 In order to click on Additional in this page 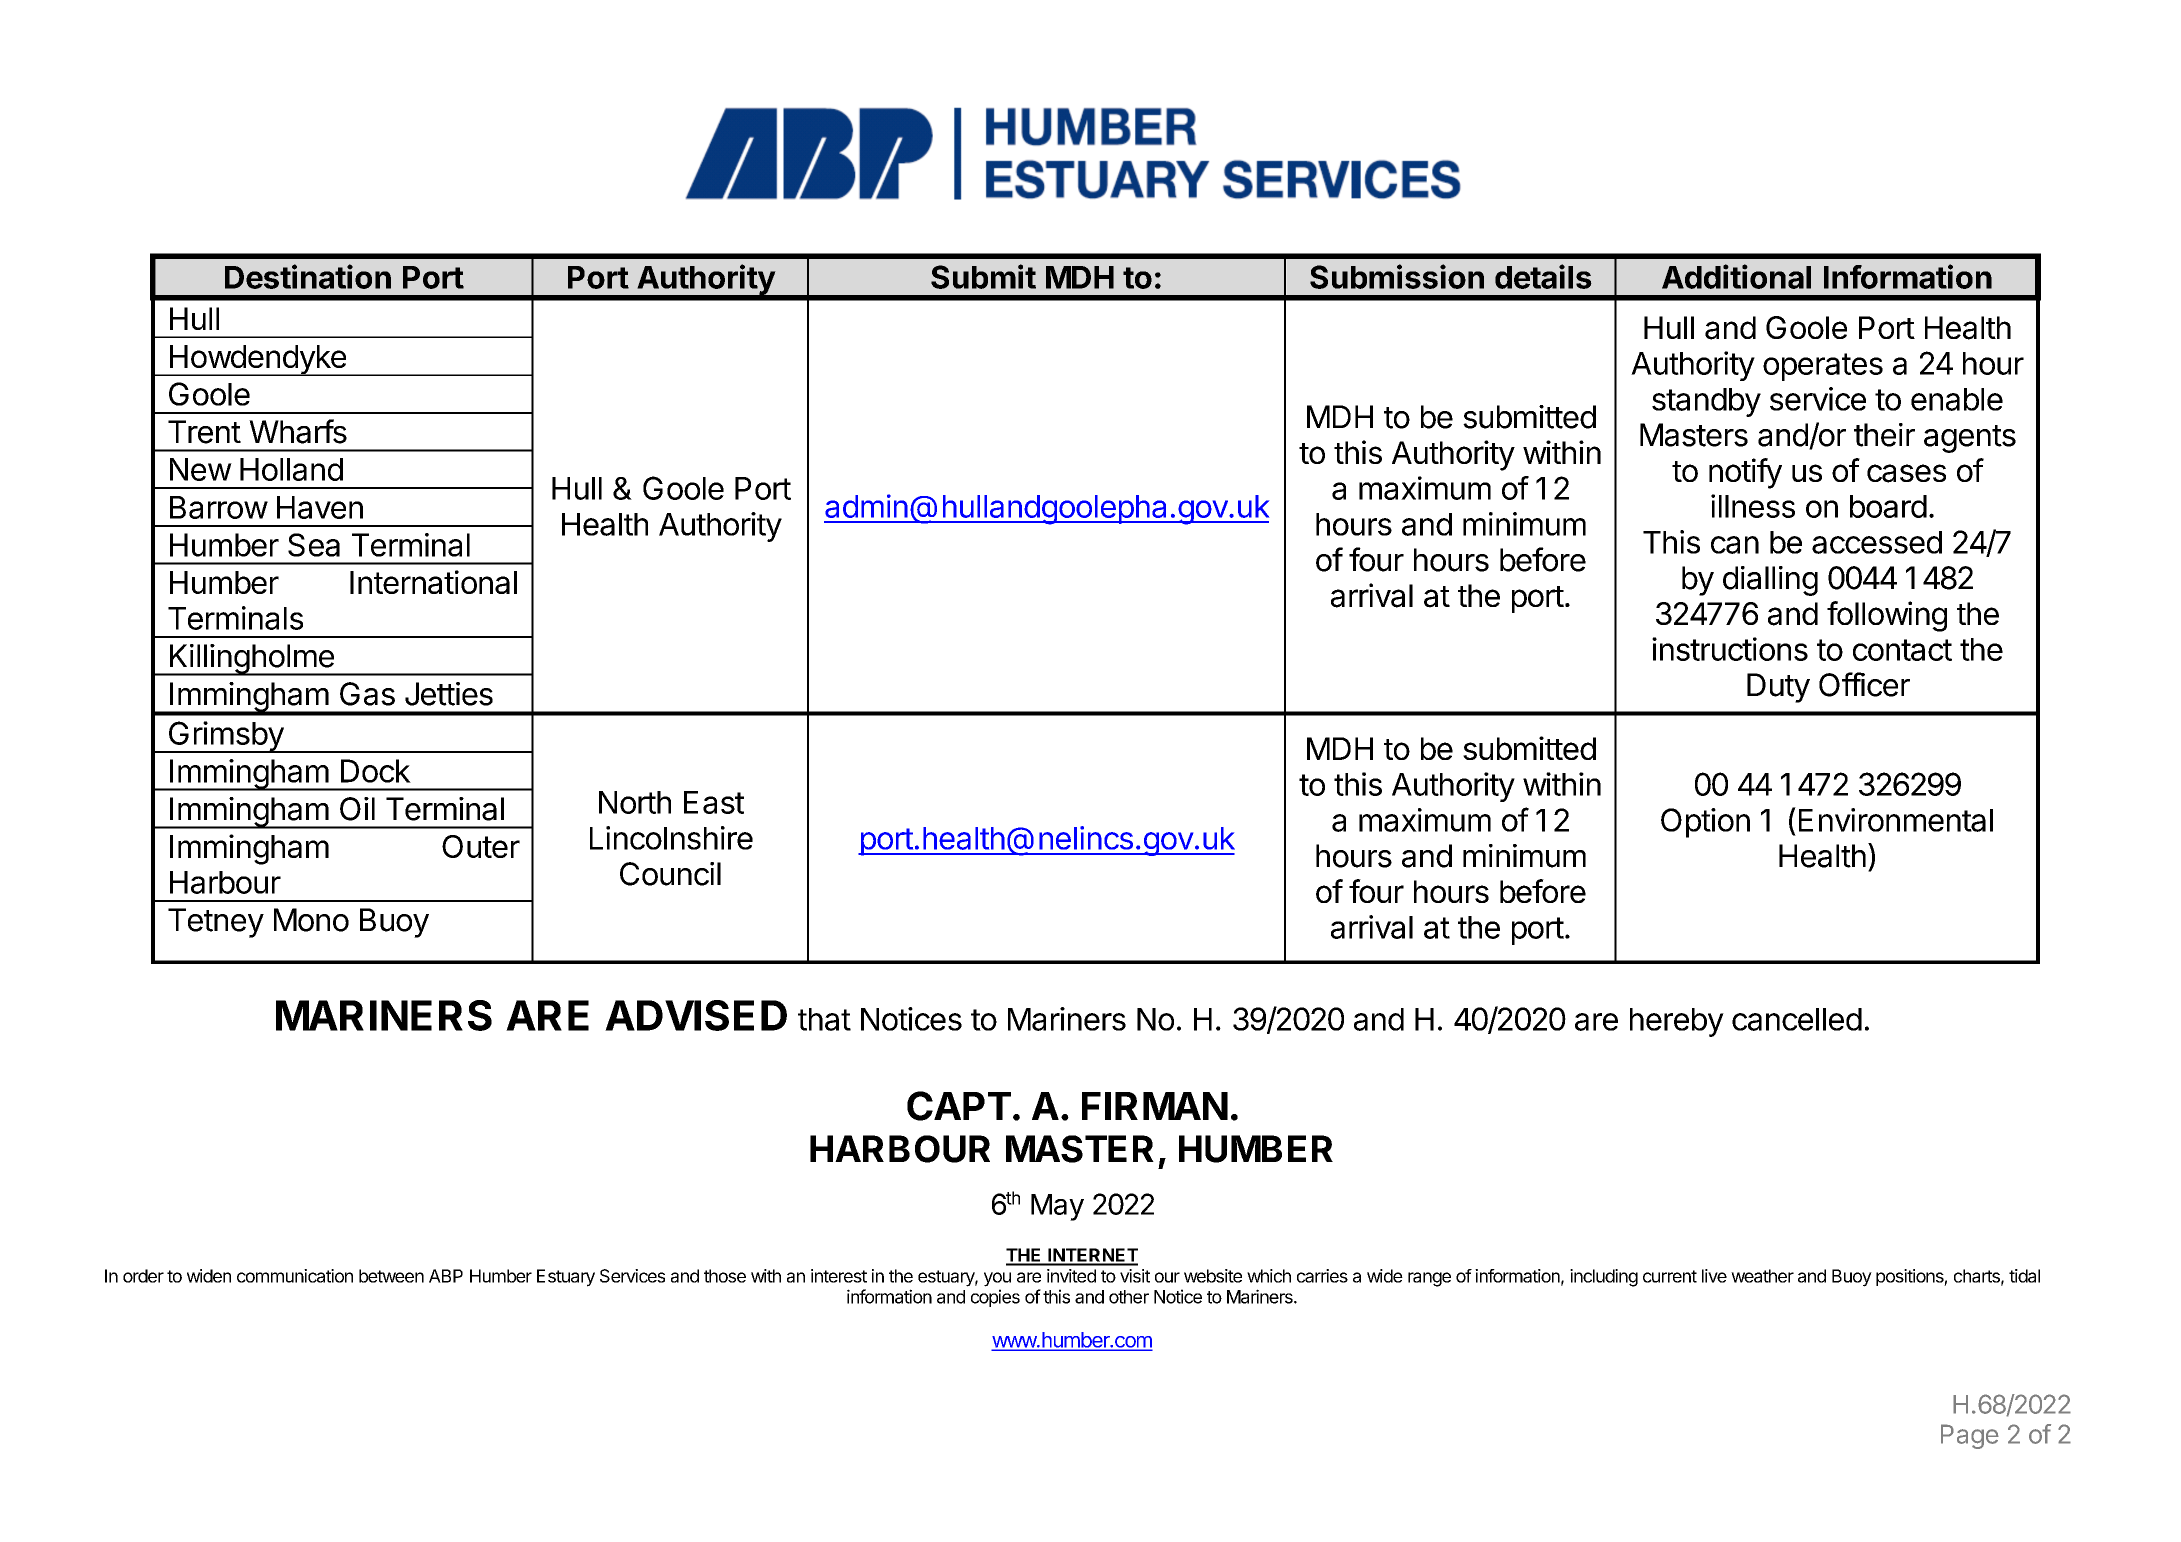, I will do `click(1736, 276)`.
